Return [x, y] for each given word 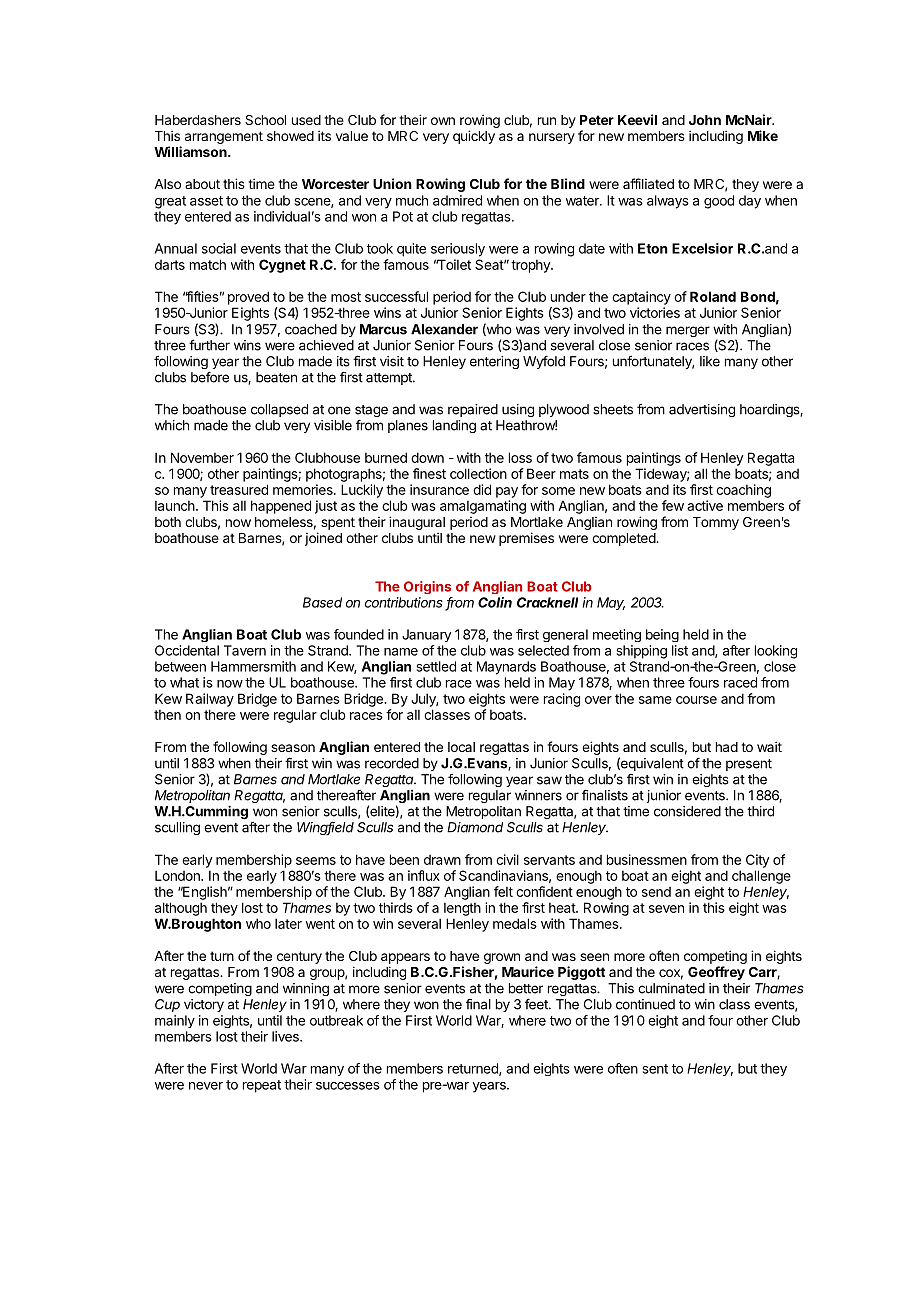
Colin [495, 602]
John [705, 120]
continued [645, 1004]
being [662, 635]
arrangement [224, 137]
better [526, 988]
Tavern [245, 650]
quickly [474, 137]
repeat [262, 1086]
